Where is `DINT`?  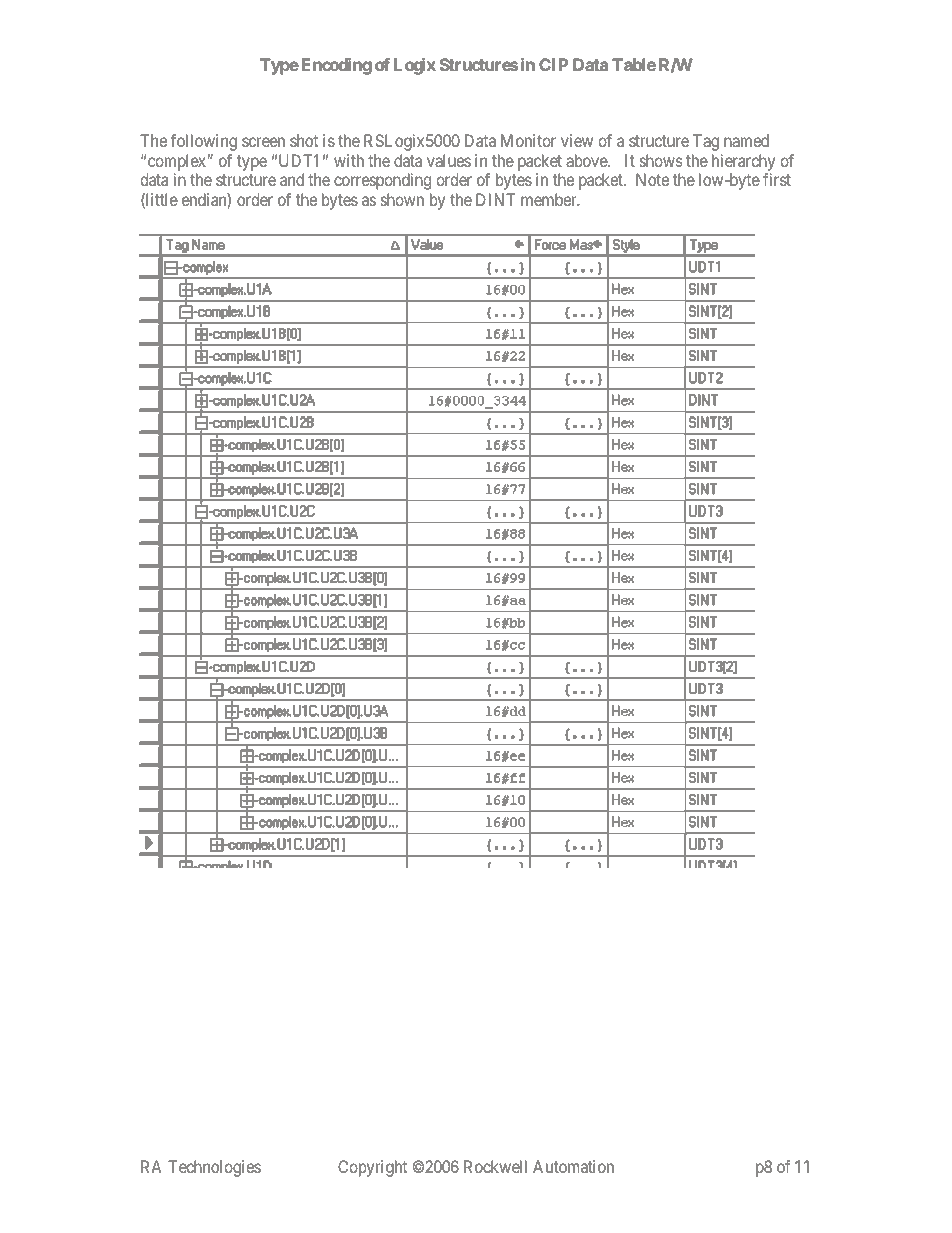 DINT is located at coordinates (495, 199).
